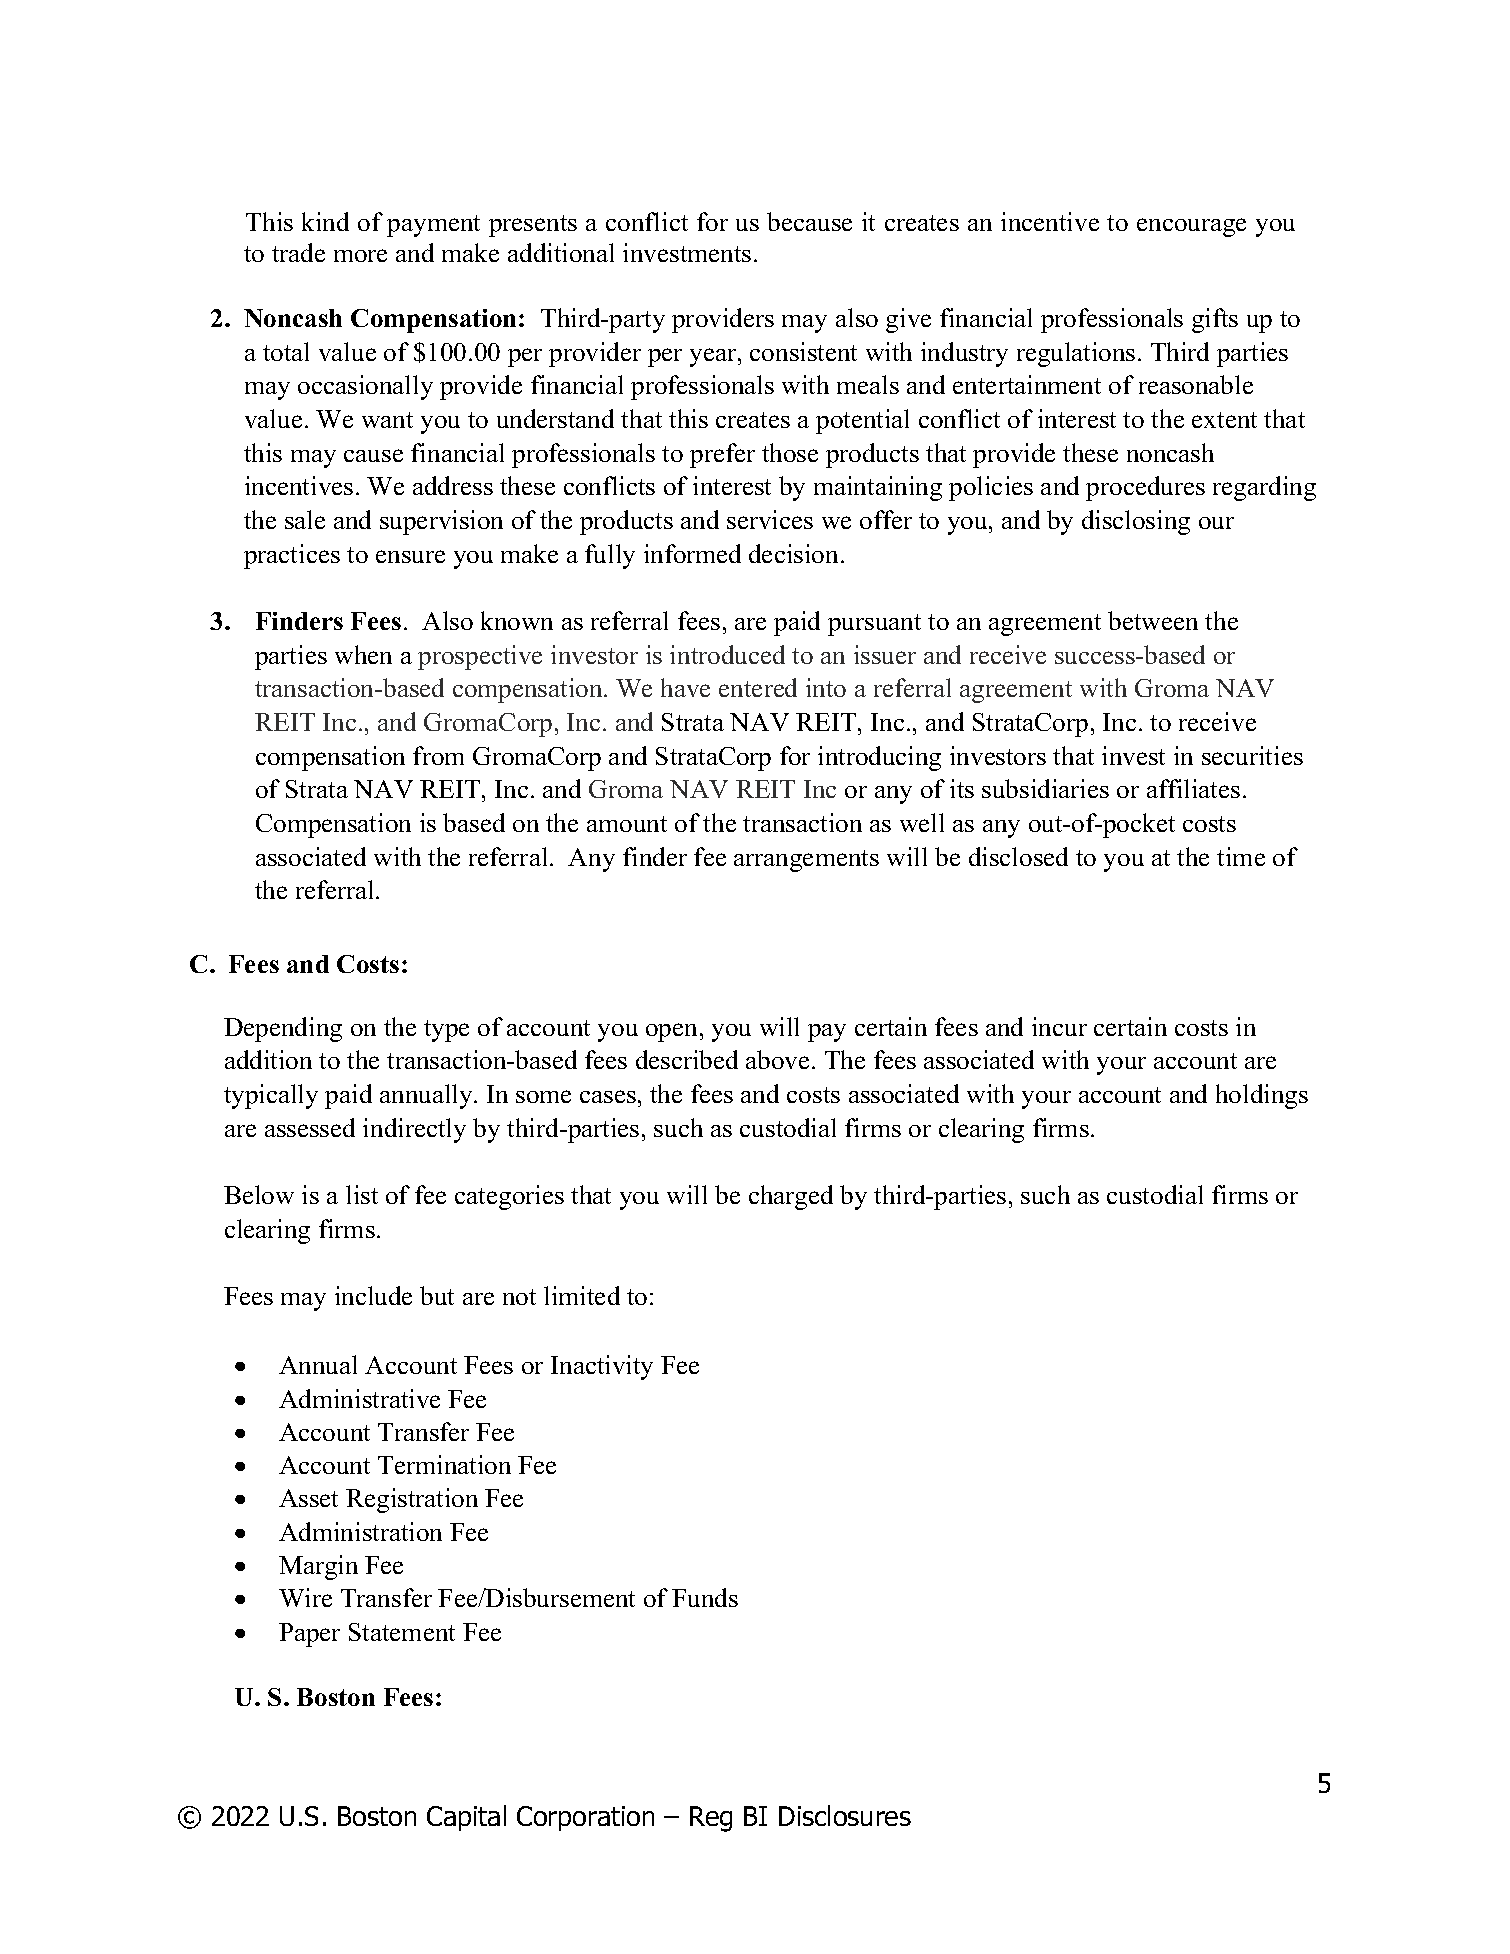 This screenshot has width=1510, height=1954. What do you see at coordinates (727, 654) in the screenshot?
I see `introduced` at bounding box center [727, 654].
